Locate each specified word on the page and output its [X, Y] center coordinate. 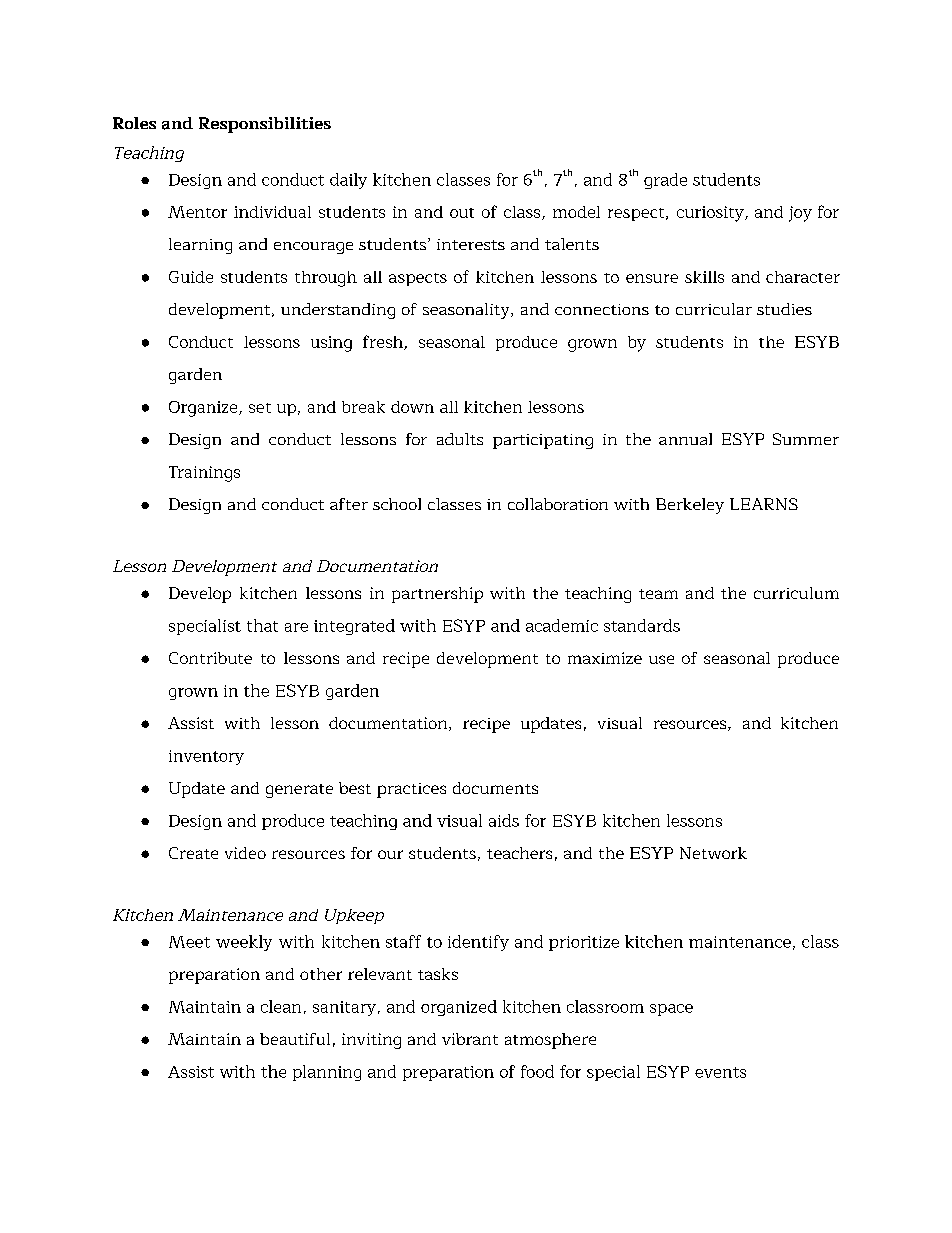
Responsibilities [265, 125]
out [462, 213]
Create [193, 853]
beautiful [295, 1039]
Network [713, 853]
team [658, 594]
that [262, 625]
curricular [714, 309]
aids [504, 820]
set [260, 408]
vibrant [470, 1039]
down [412, 407]
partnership [437, 595]
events [720, 1072]
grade [665, 181]
